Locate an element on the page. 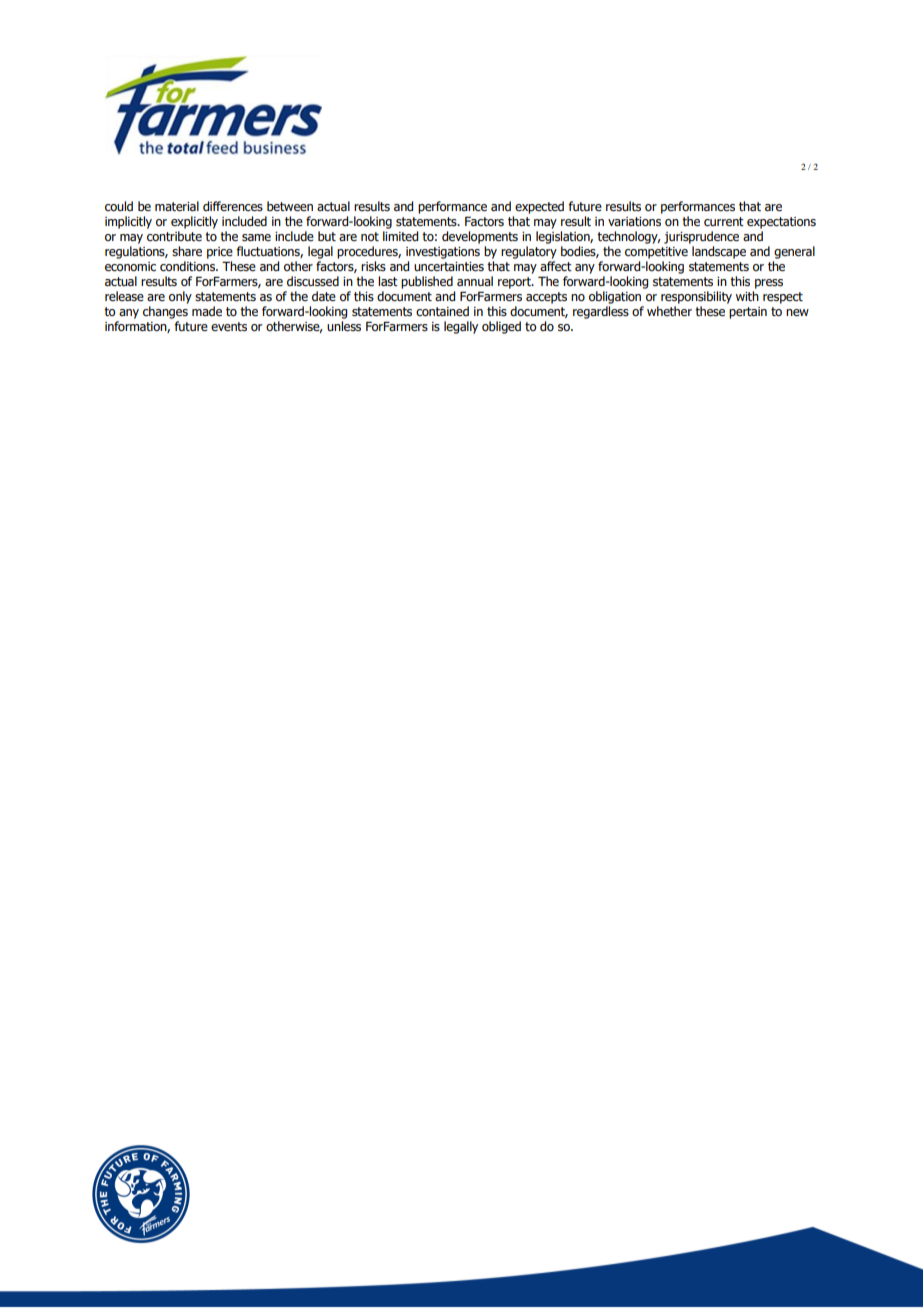 The image size is (924, 1308). landscape is located at coordinates (719, 252).
